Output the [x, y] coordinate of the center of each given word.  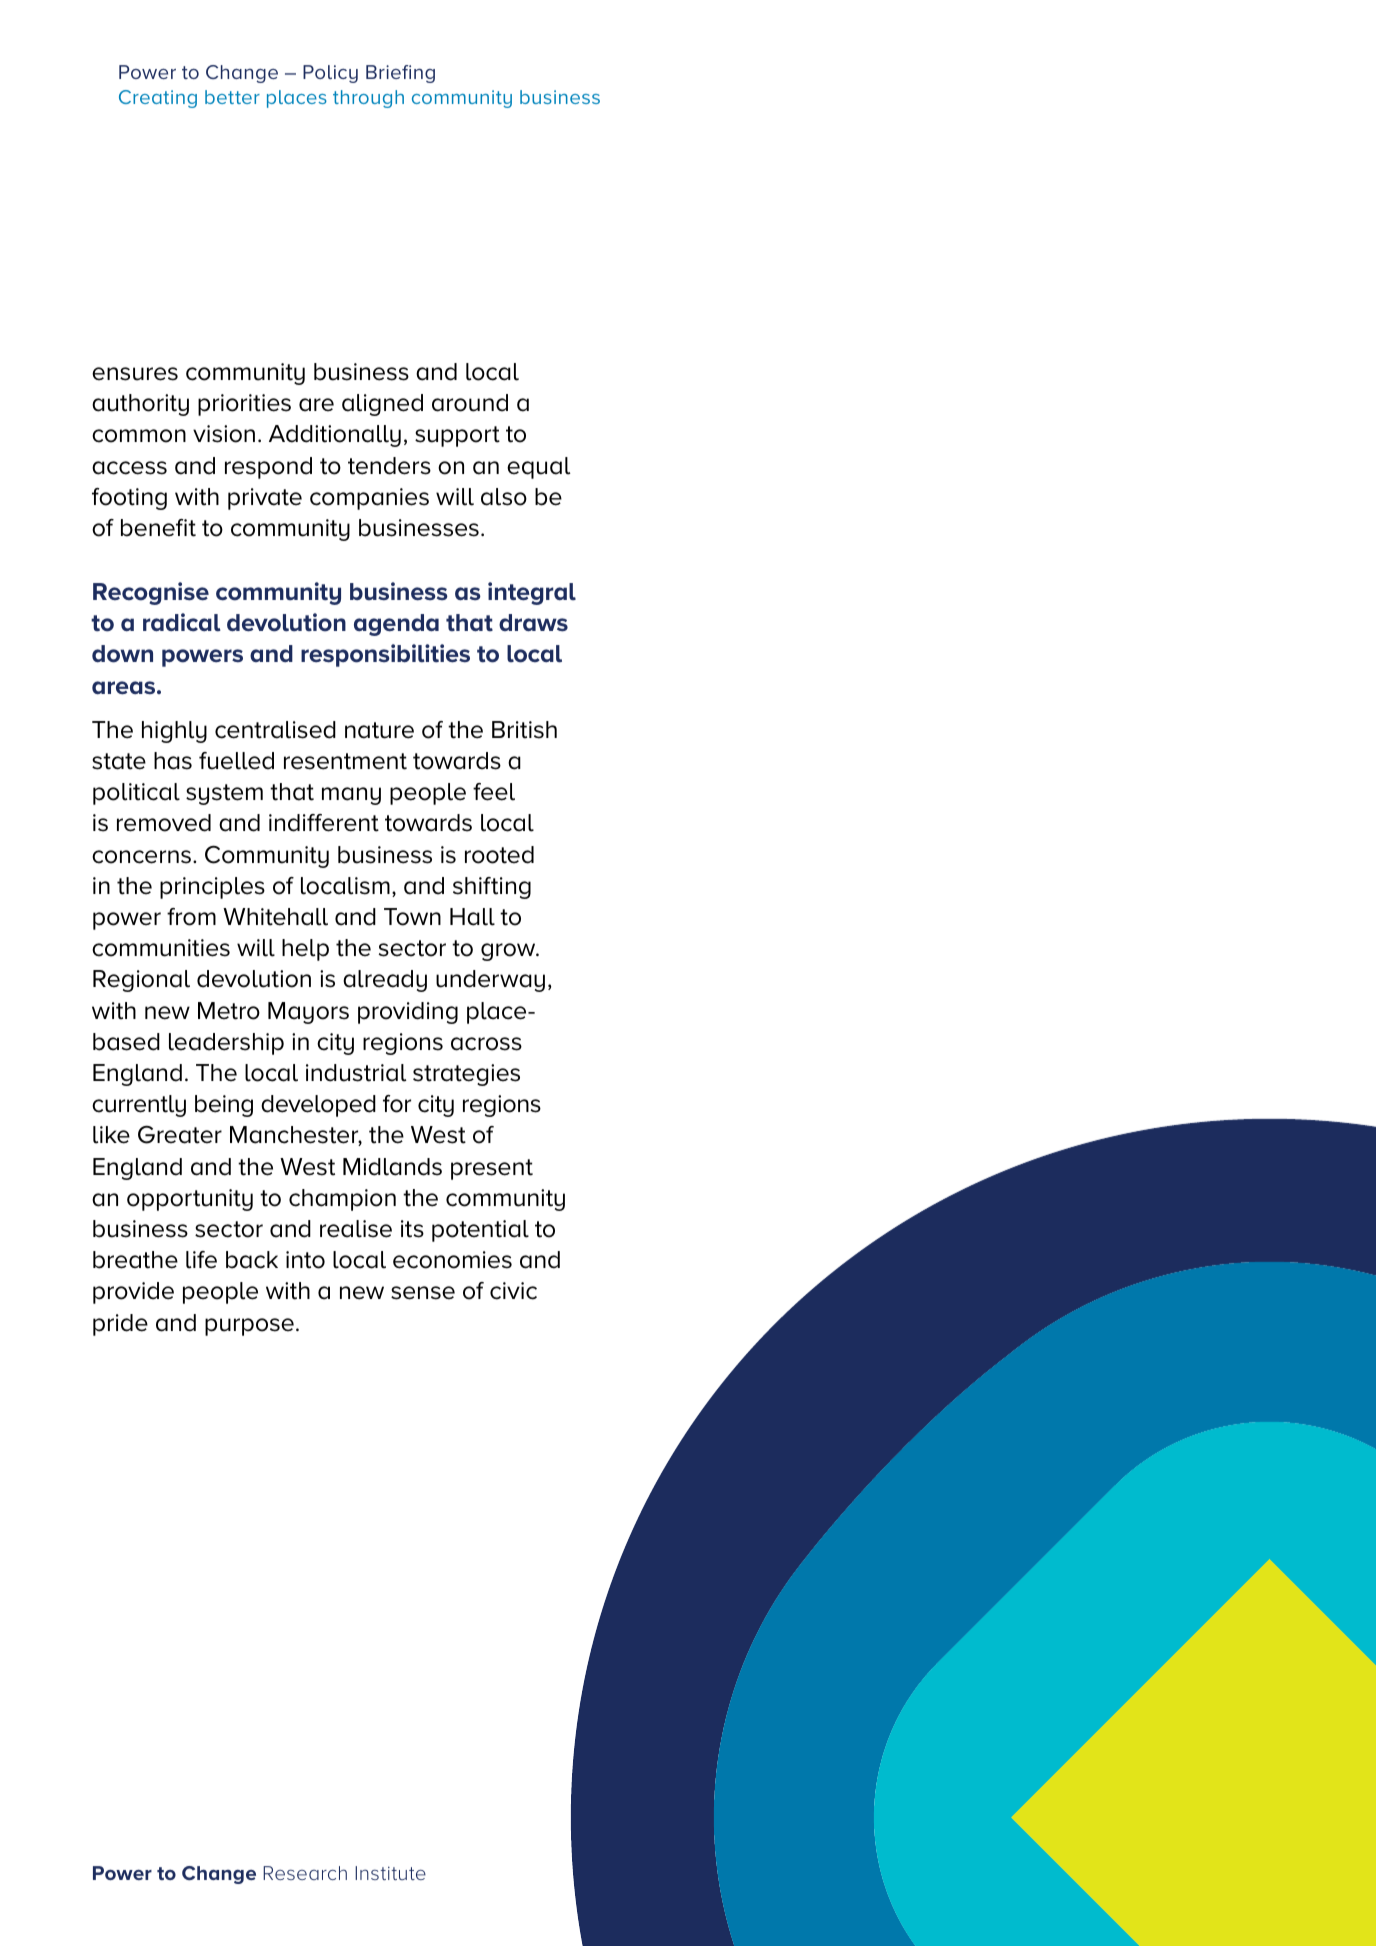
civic [513, 1291]
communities [161, 948]
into [305, 1260]
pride [120, 1325]
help [305, 950]
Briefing [400, 74]
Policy [330, 74]
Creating [158, 99]
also [504, 497]
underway [490, 981]
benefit [158, 528]
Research [305, 1873]
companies [369, 499]
